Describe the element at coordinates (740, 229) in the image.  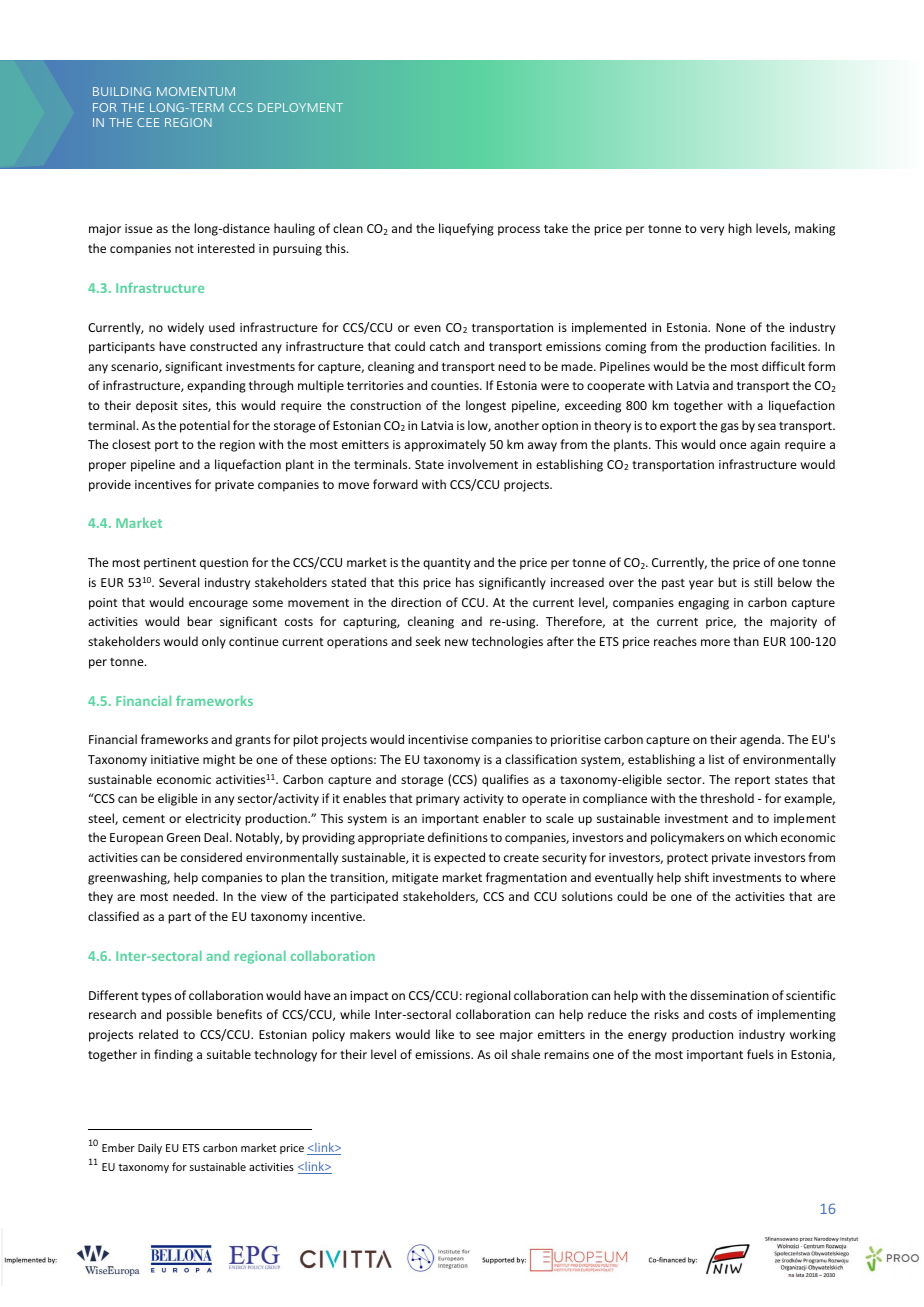
I see `high` at that location.
